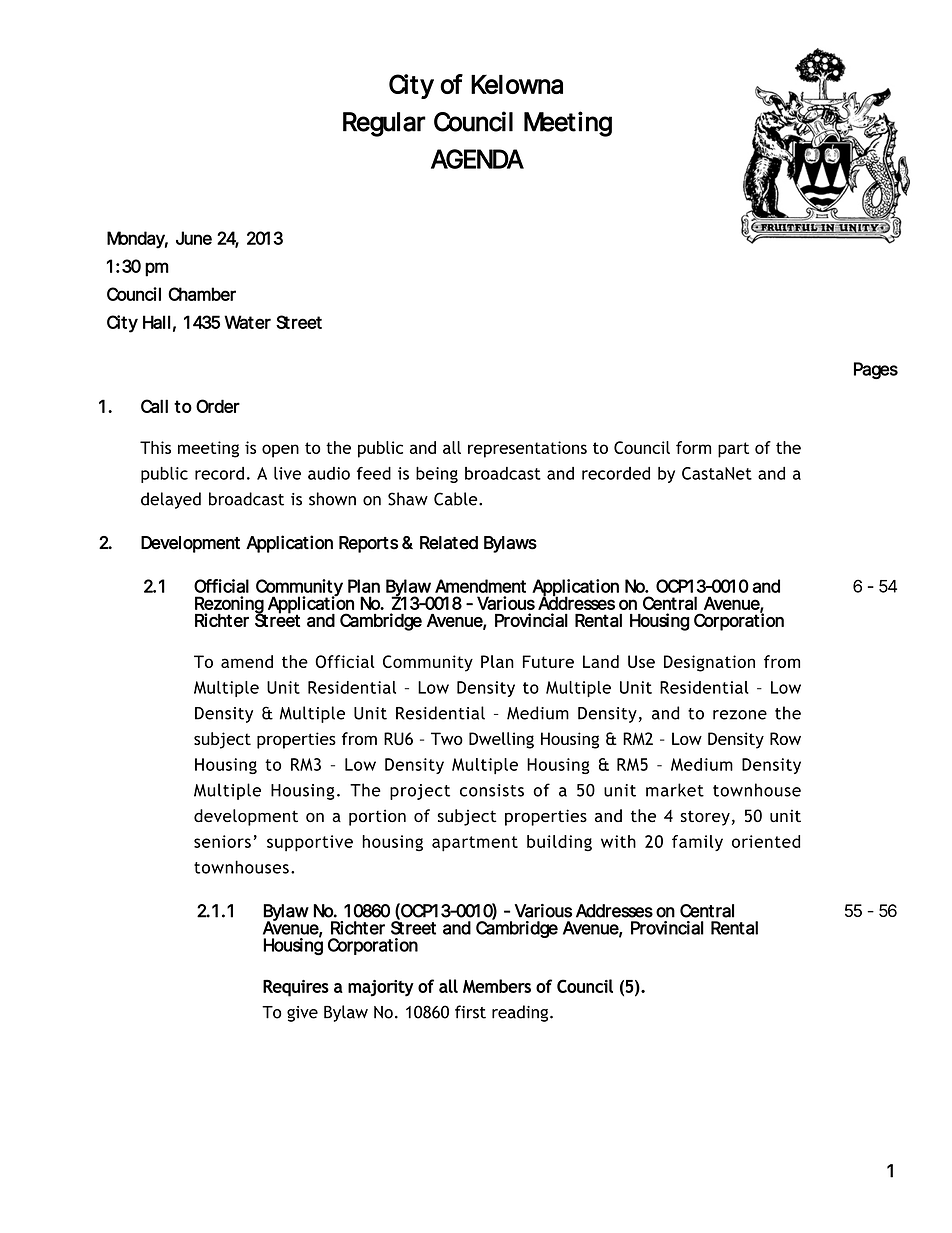  I want to click on Kelowna, so click(517, 84).
